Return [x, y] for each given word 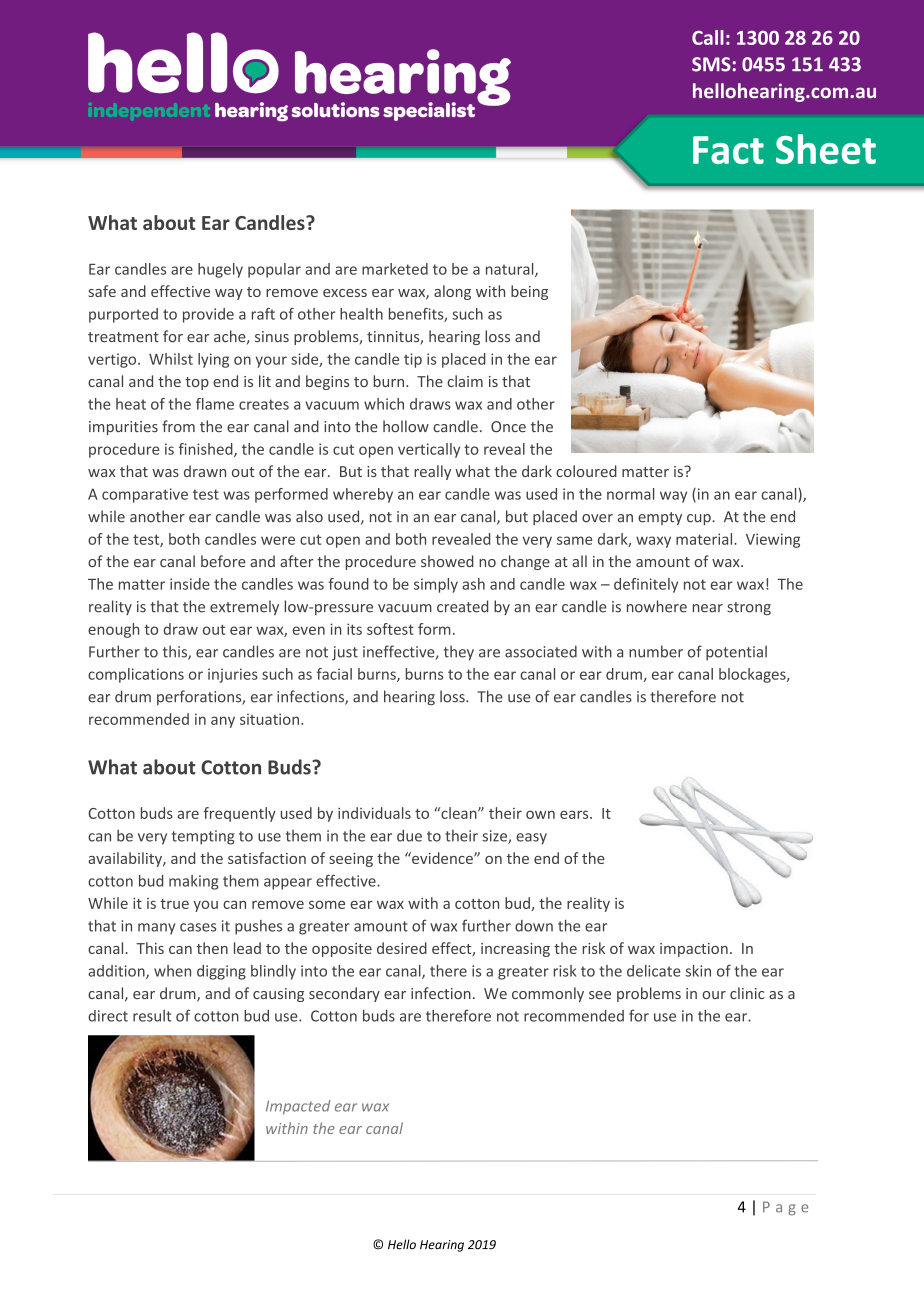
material [705, 539]
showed [447, 561]
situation [271, 719]
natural [511, 270]
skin [698, 971]
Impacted [298, 1107]
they [459, 653]
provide [208, 315]
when [172, 971]
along [452, 292]
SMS [711, 64]
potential [736, 653]
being [529, 292]
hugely [220, 270]
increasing [515, 950]
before [223, 561]
